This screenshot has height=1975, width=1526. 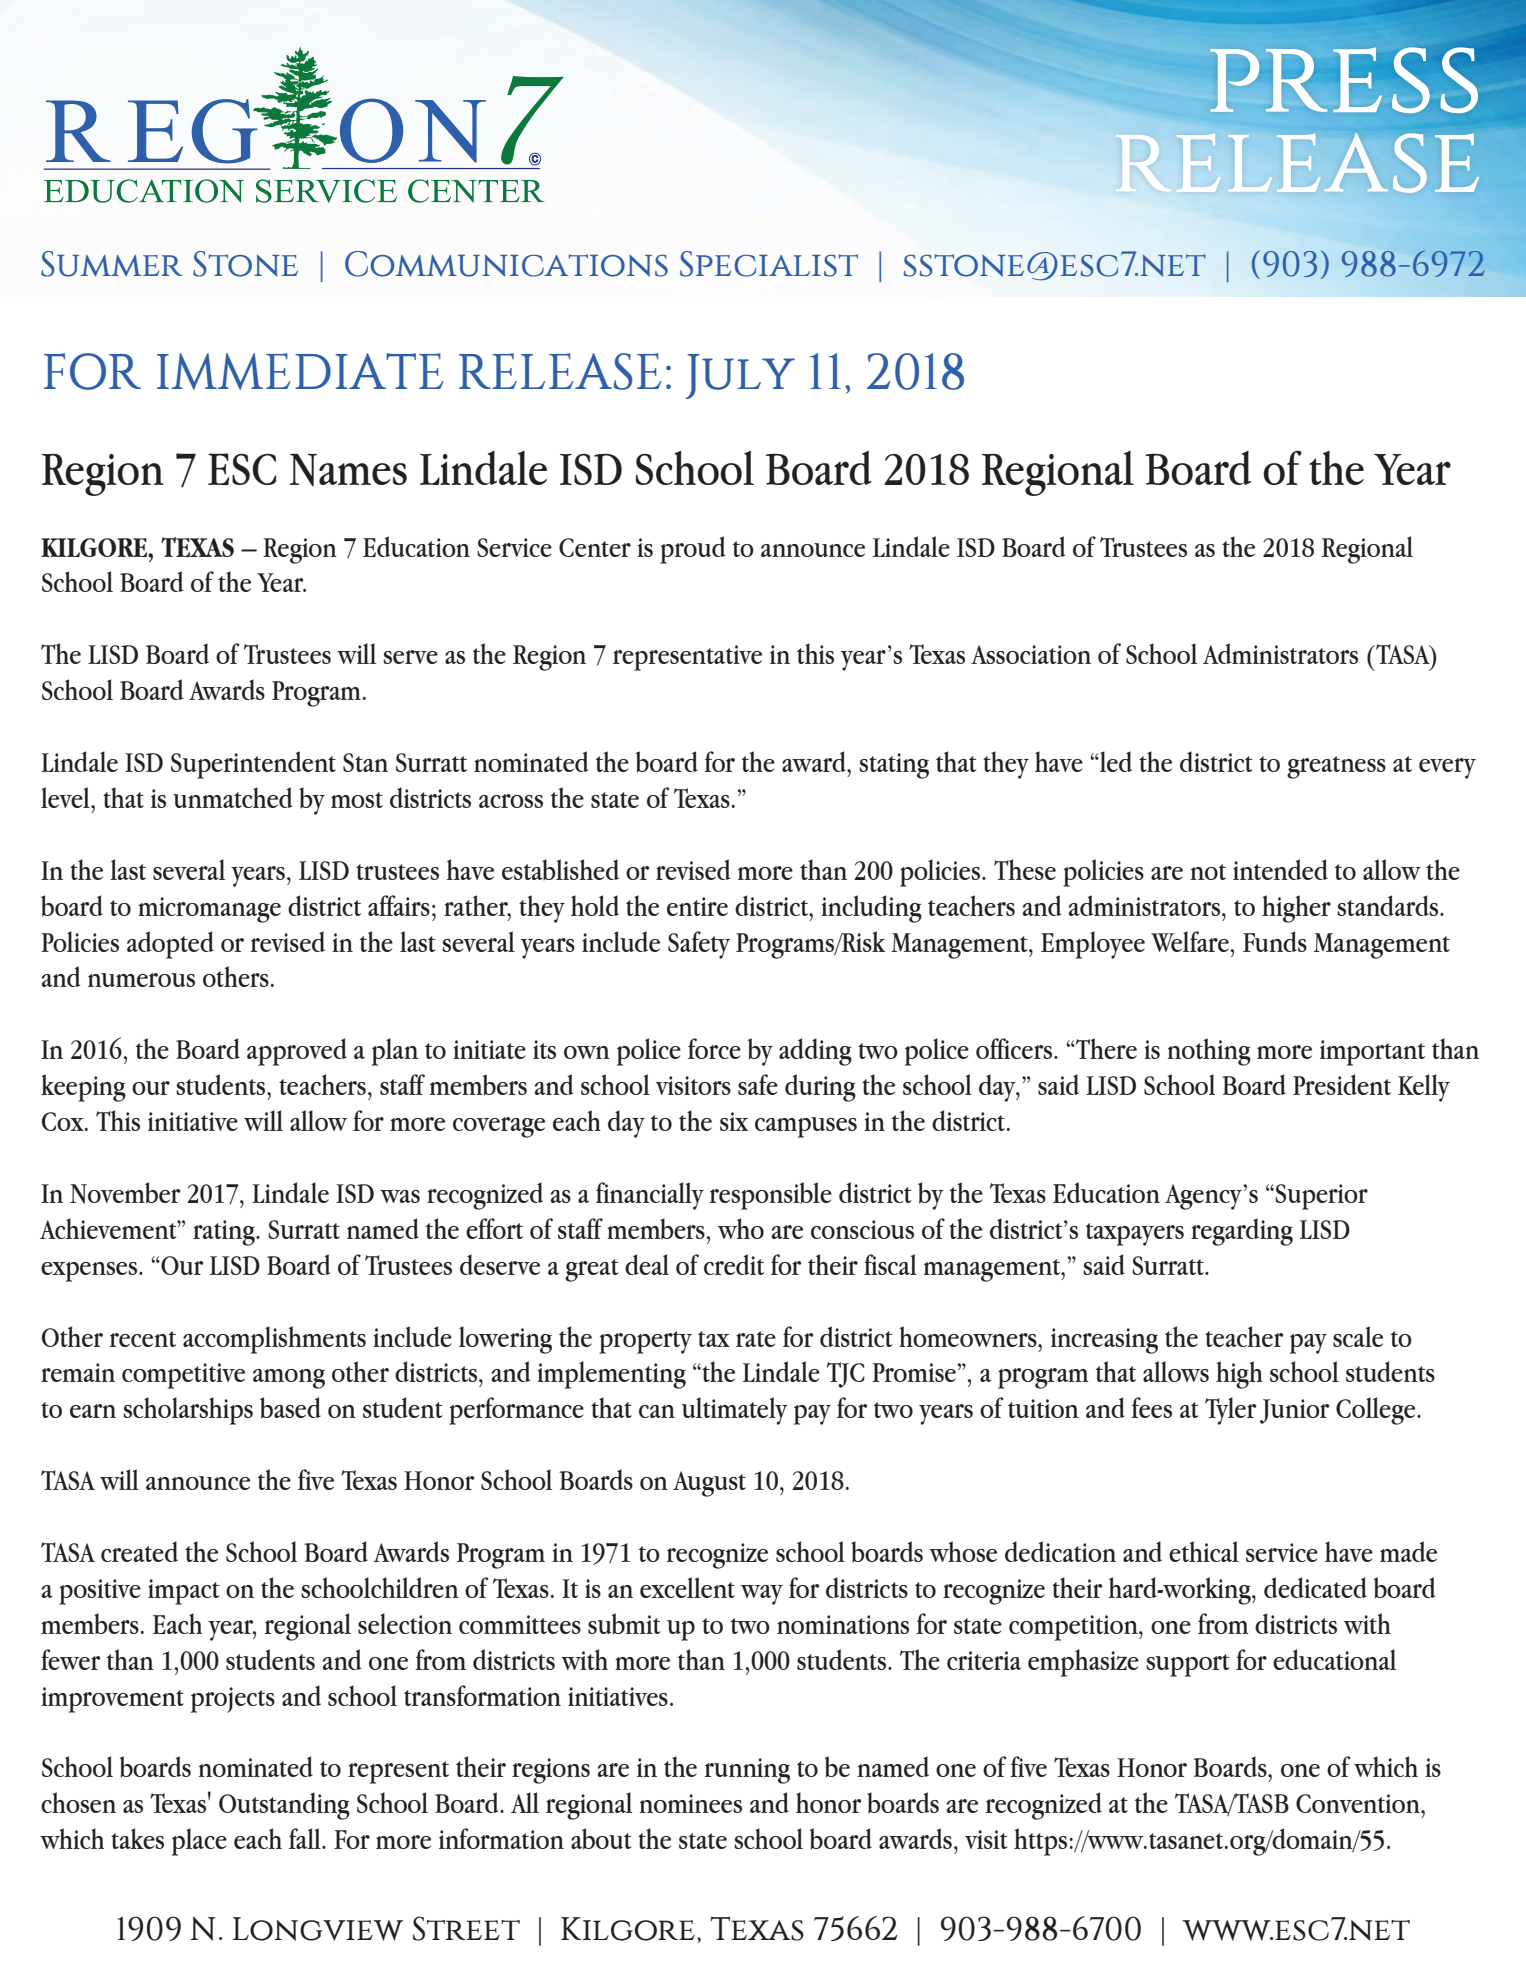 I want to click on IMMEDIATE, so click(x=300, y=371).
